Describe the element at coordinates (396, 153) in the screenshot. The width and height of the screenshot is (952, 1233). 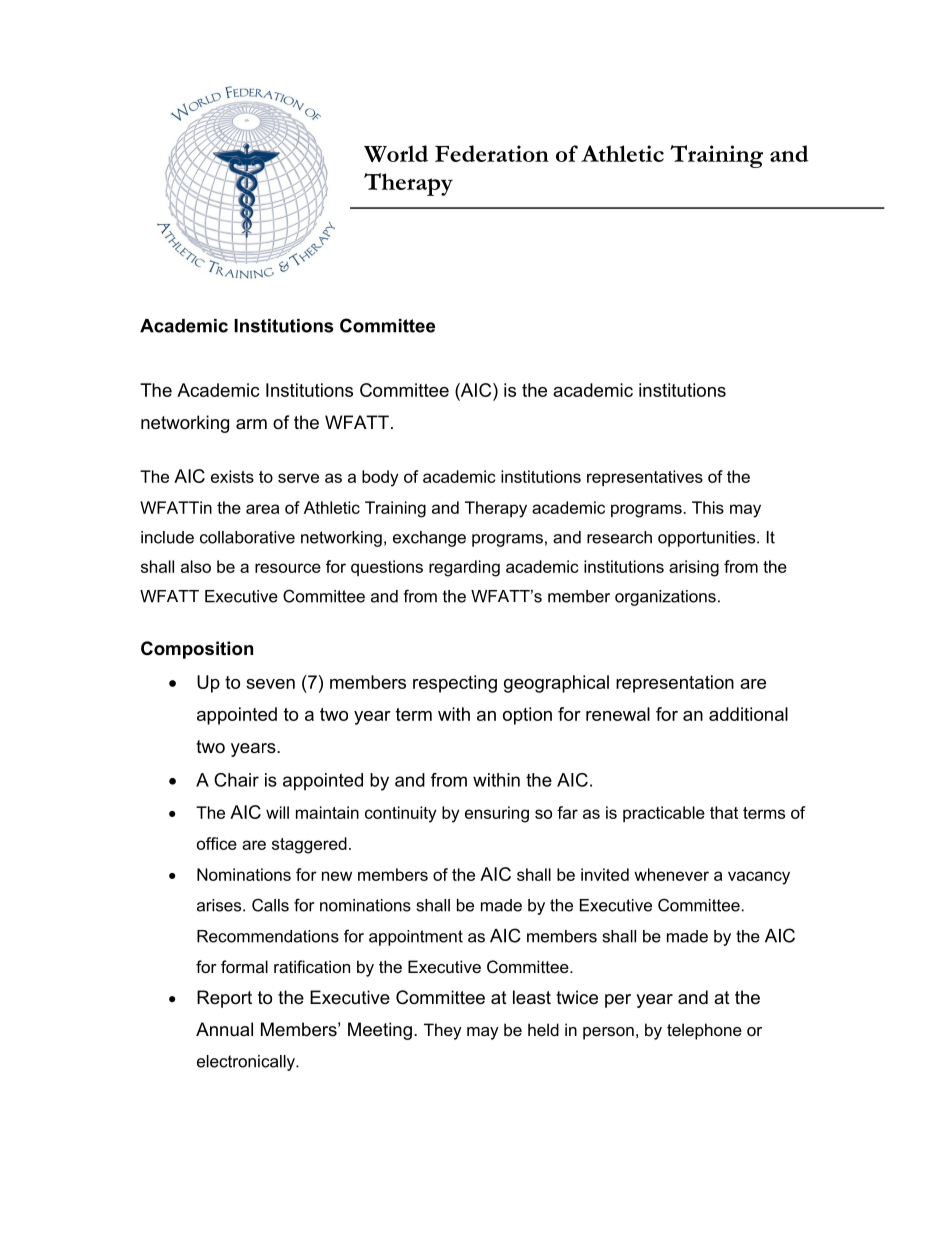
I see `World` at that location.
